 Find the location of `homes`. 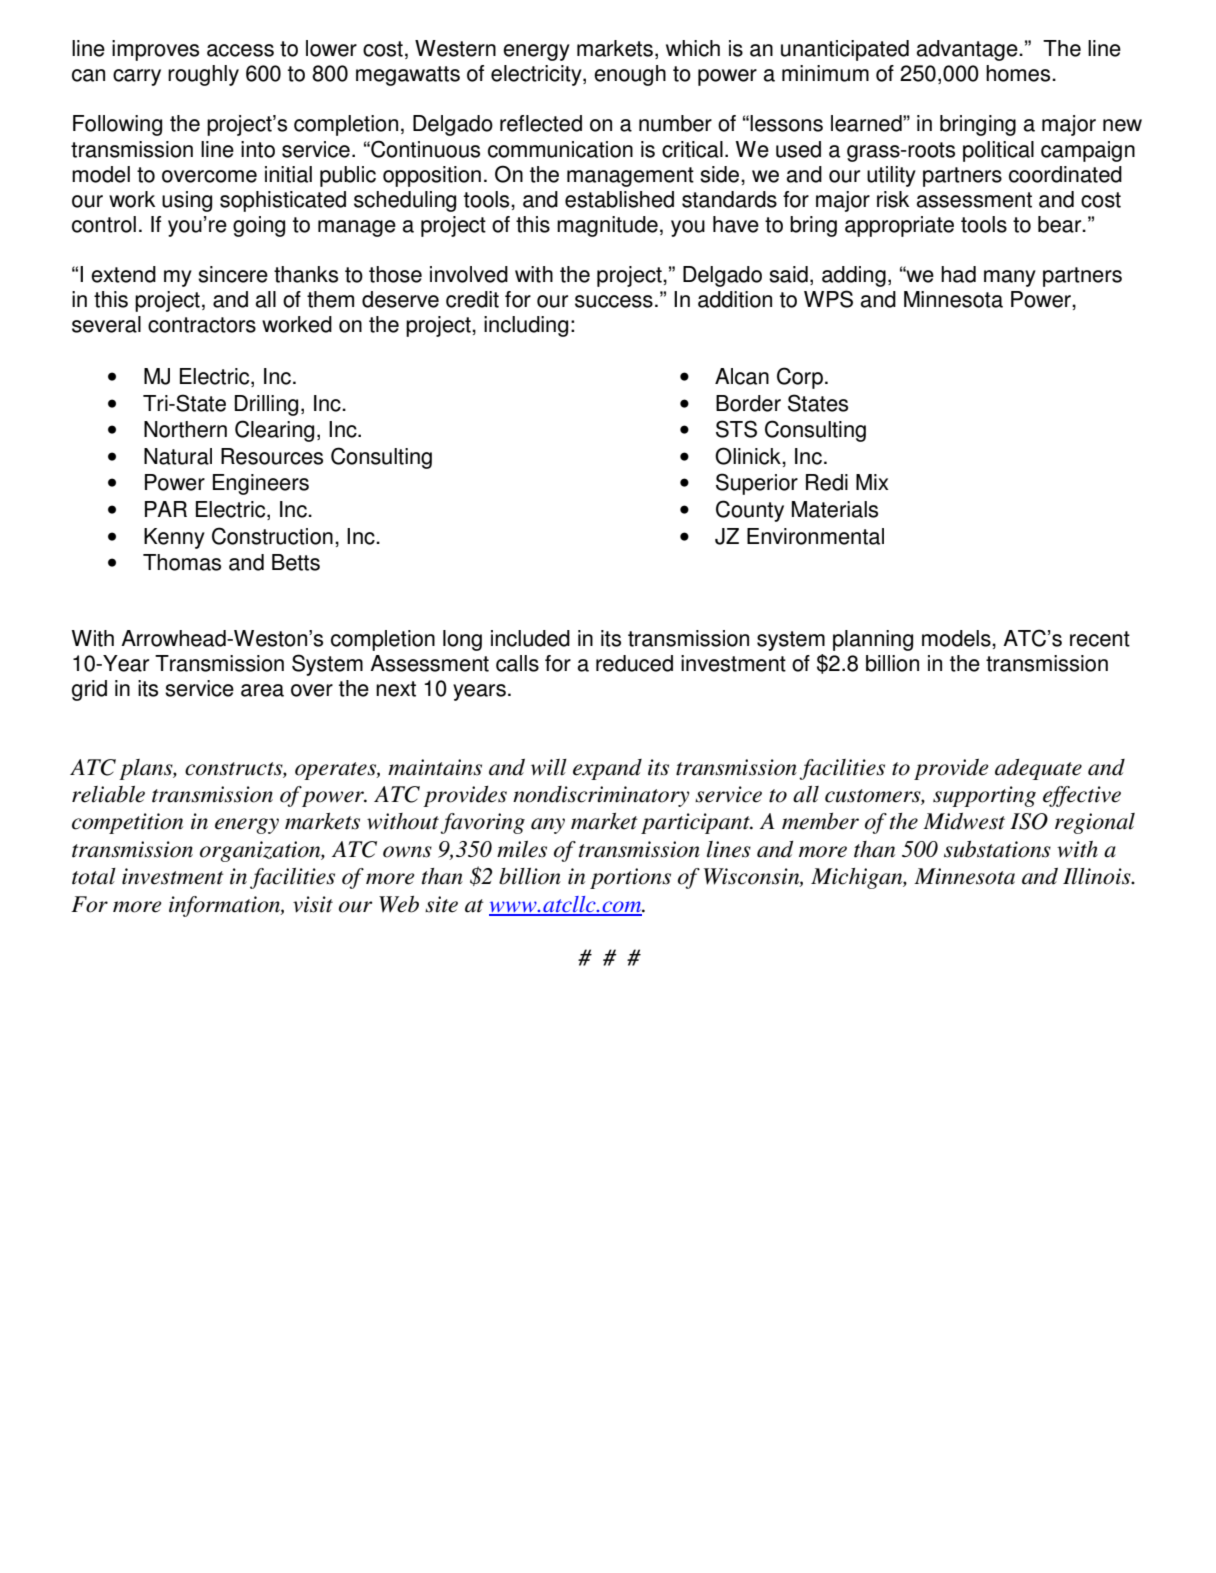

homes is located at coordinates (1019, 73).
